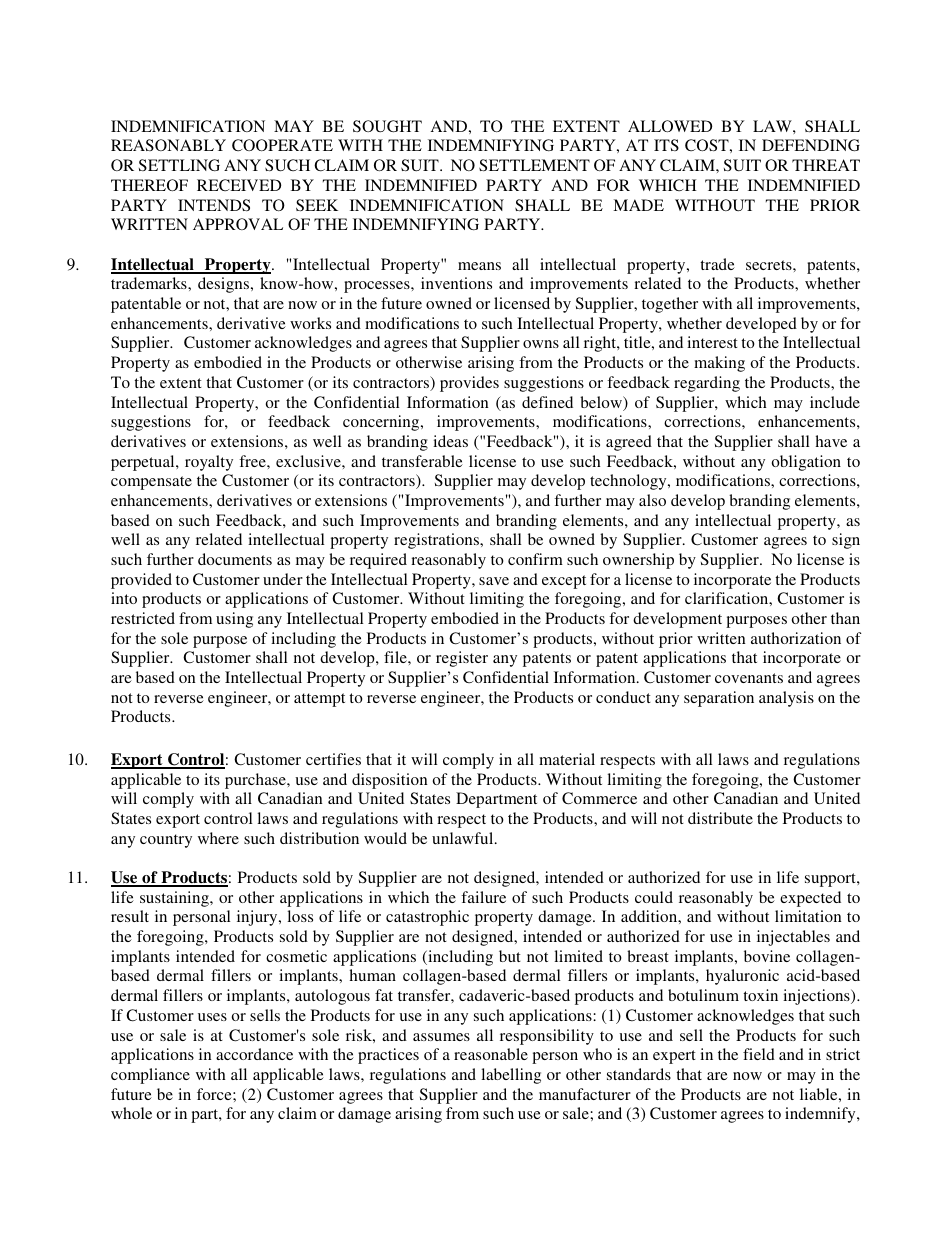 The image size is (952, 1233). I want to click on compliance, so click(150, 1076).
